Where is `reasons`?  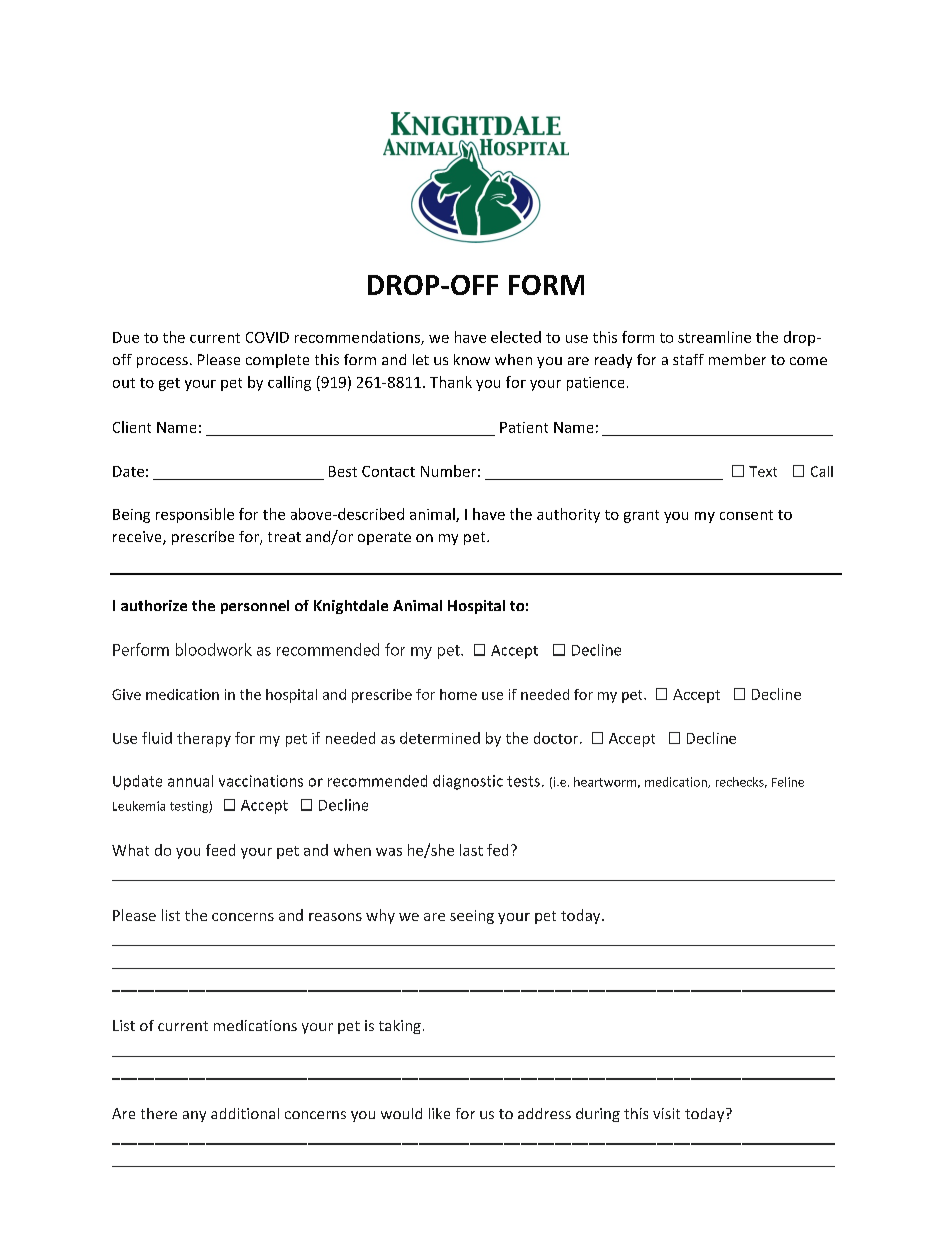
reasons is located at coordinates (335, 917).
